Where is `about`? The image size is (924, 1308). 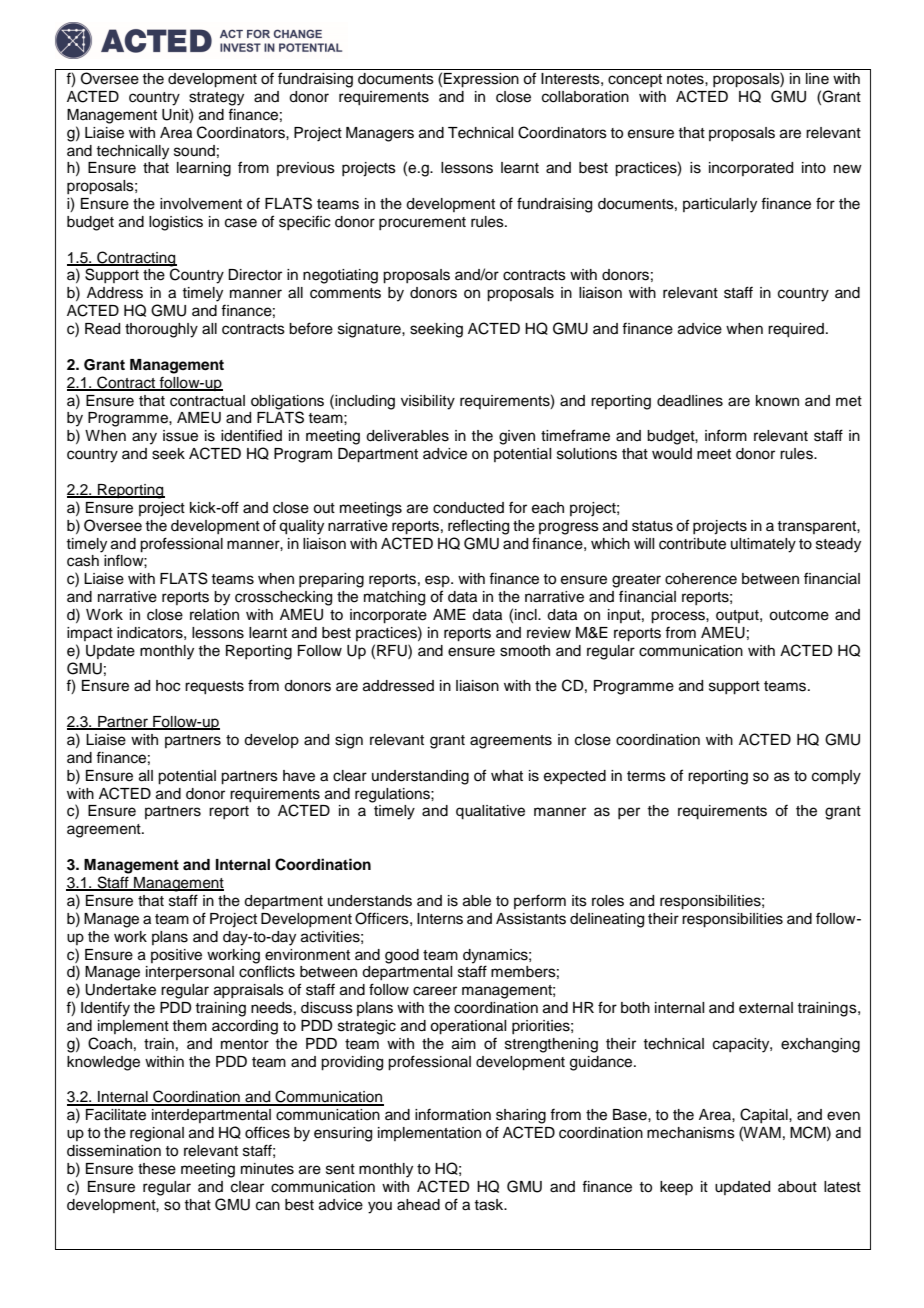 about is located at coordinates (797, 1187).
